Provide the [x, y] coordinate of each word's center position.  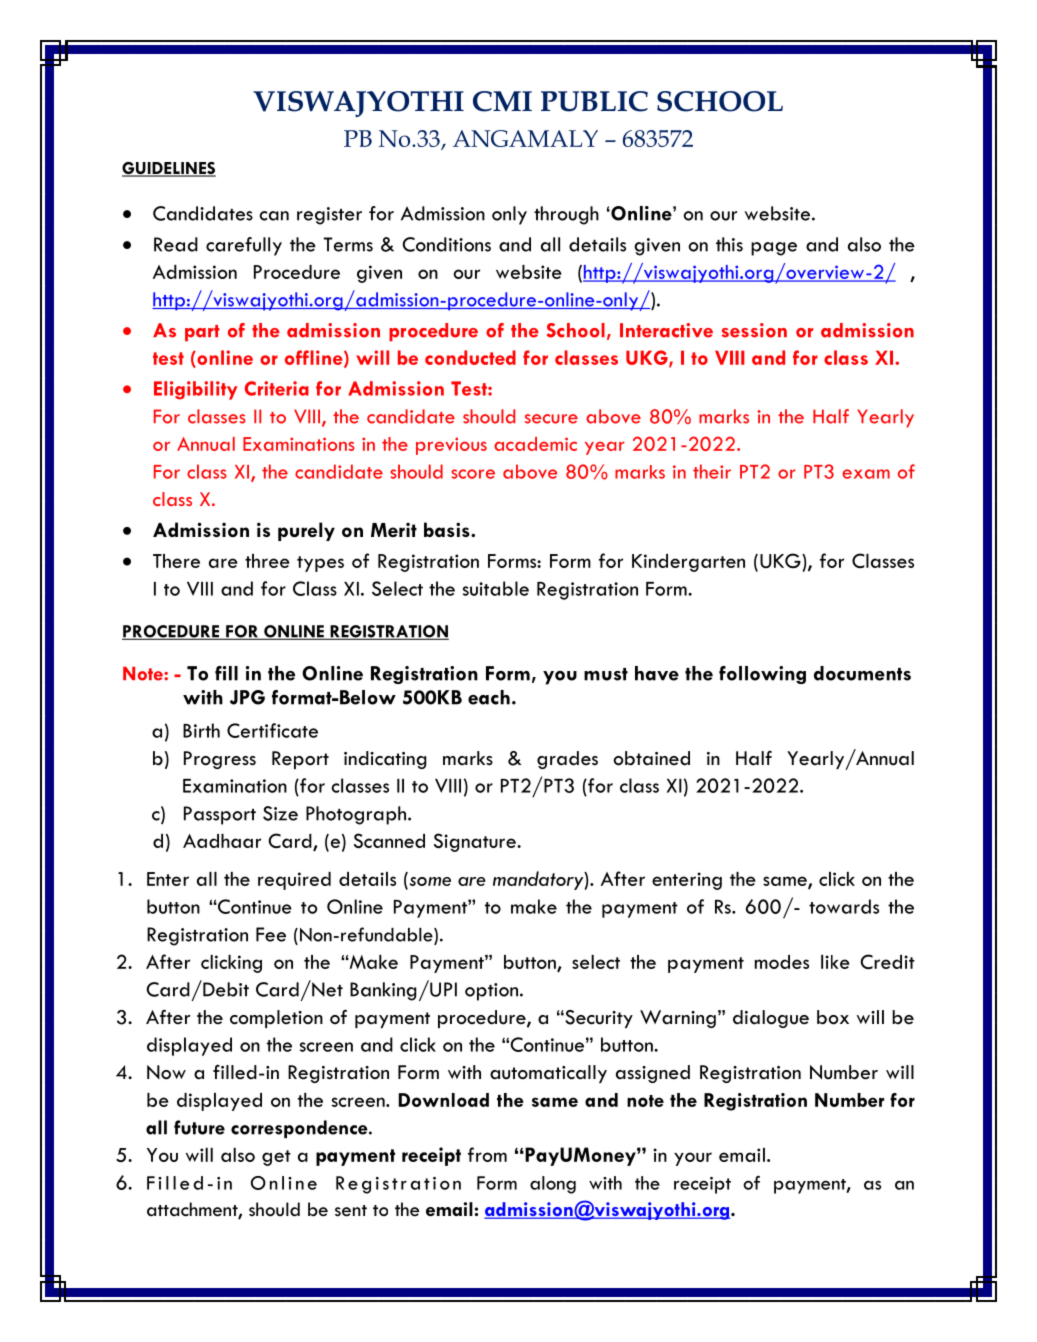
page [774, 249]
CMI [502, 101]
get [276, 1158]
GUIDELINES [169, 169]
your [693, 1159]
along [553, 1185]
